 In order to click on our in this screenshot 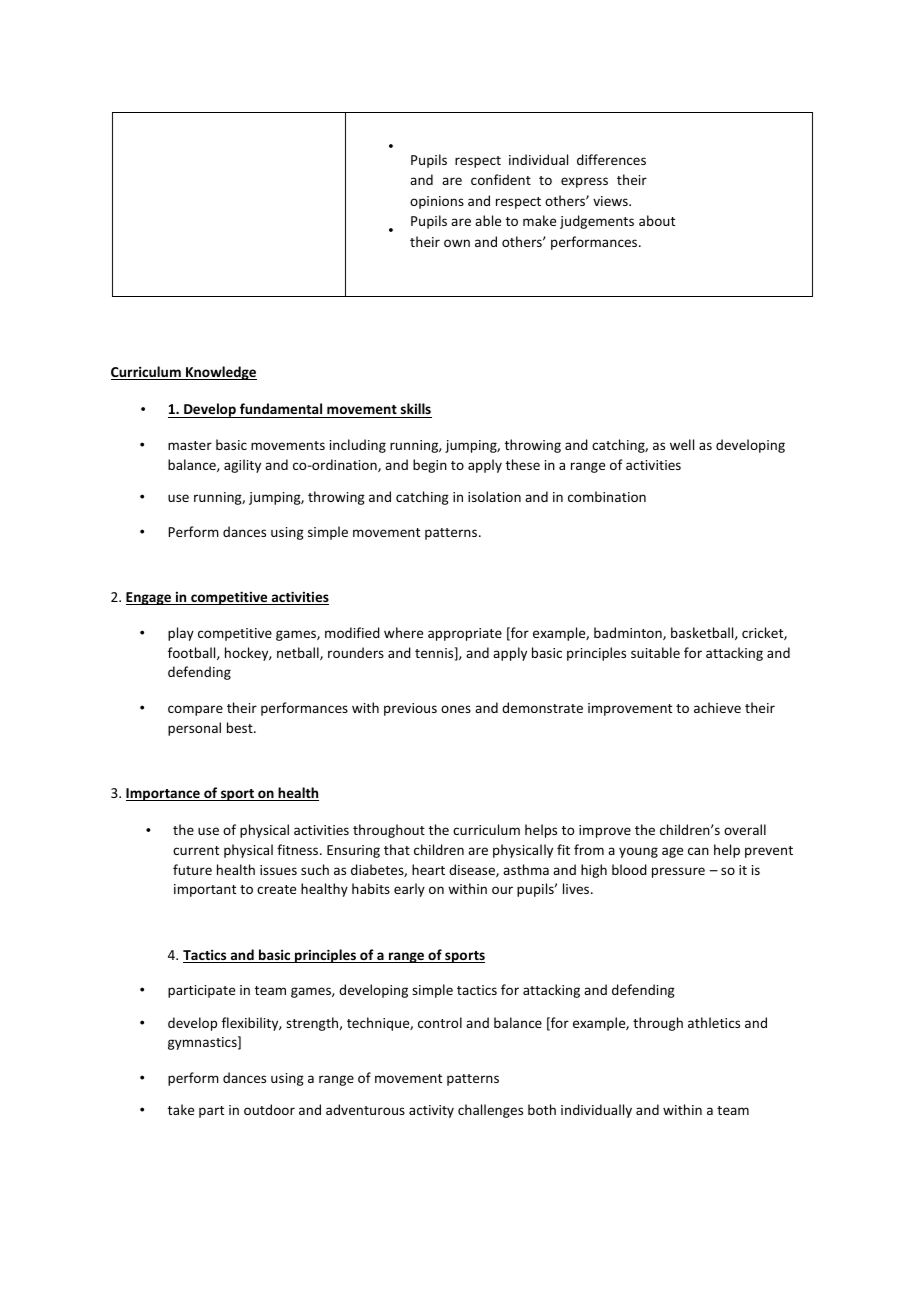, I will do `click(502, 890)`.
